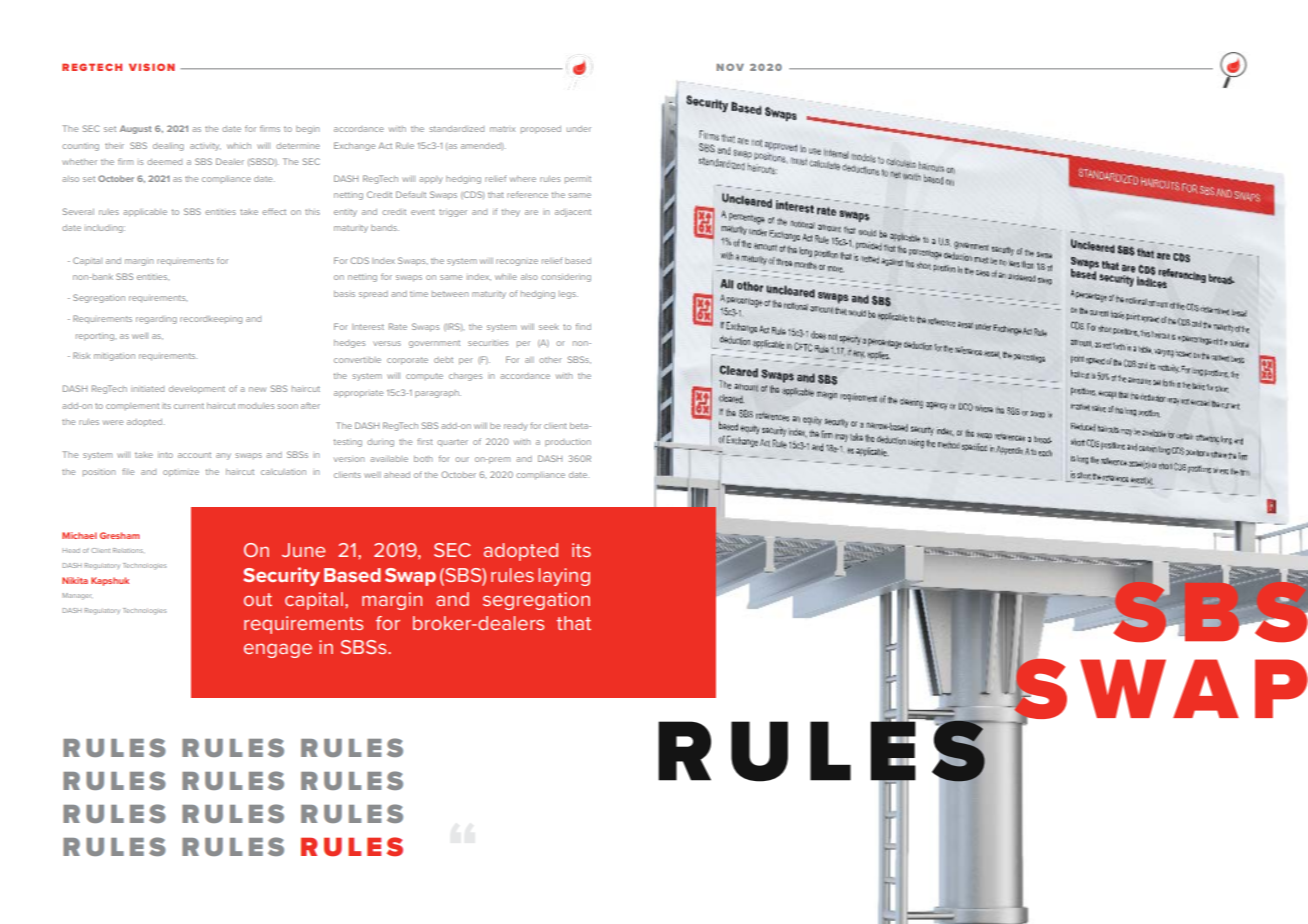 This document has width=1308, height=924. I want to click on VISION, so click(152, 67).
